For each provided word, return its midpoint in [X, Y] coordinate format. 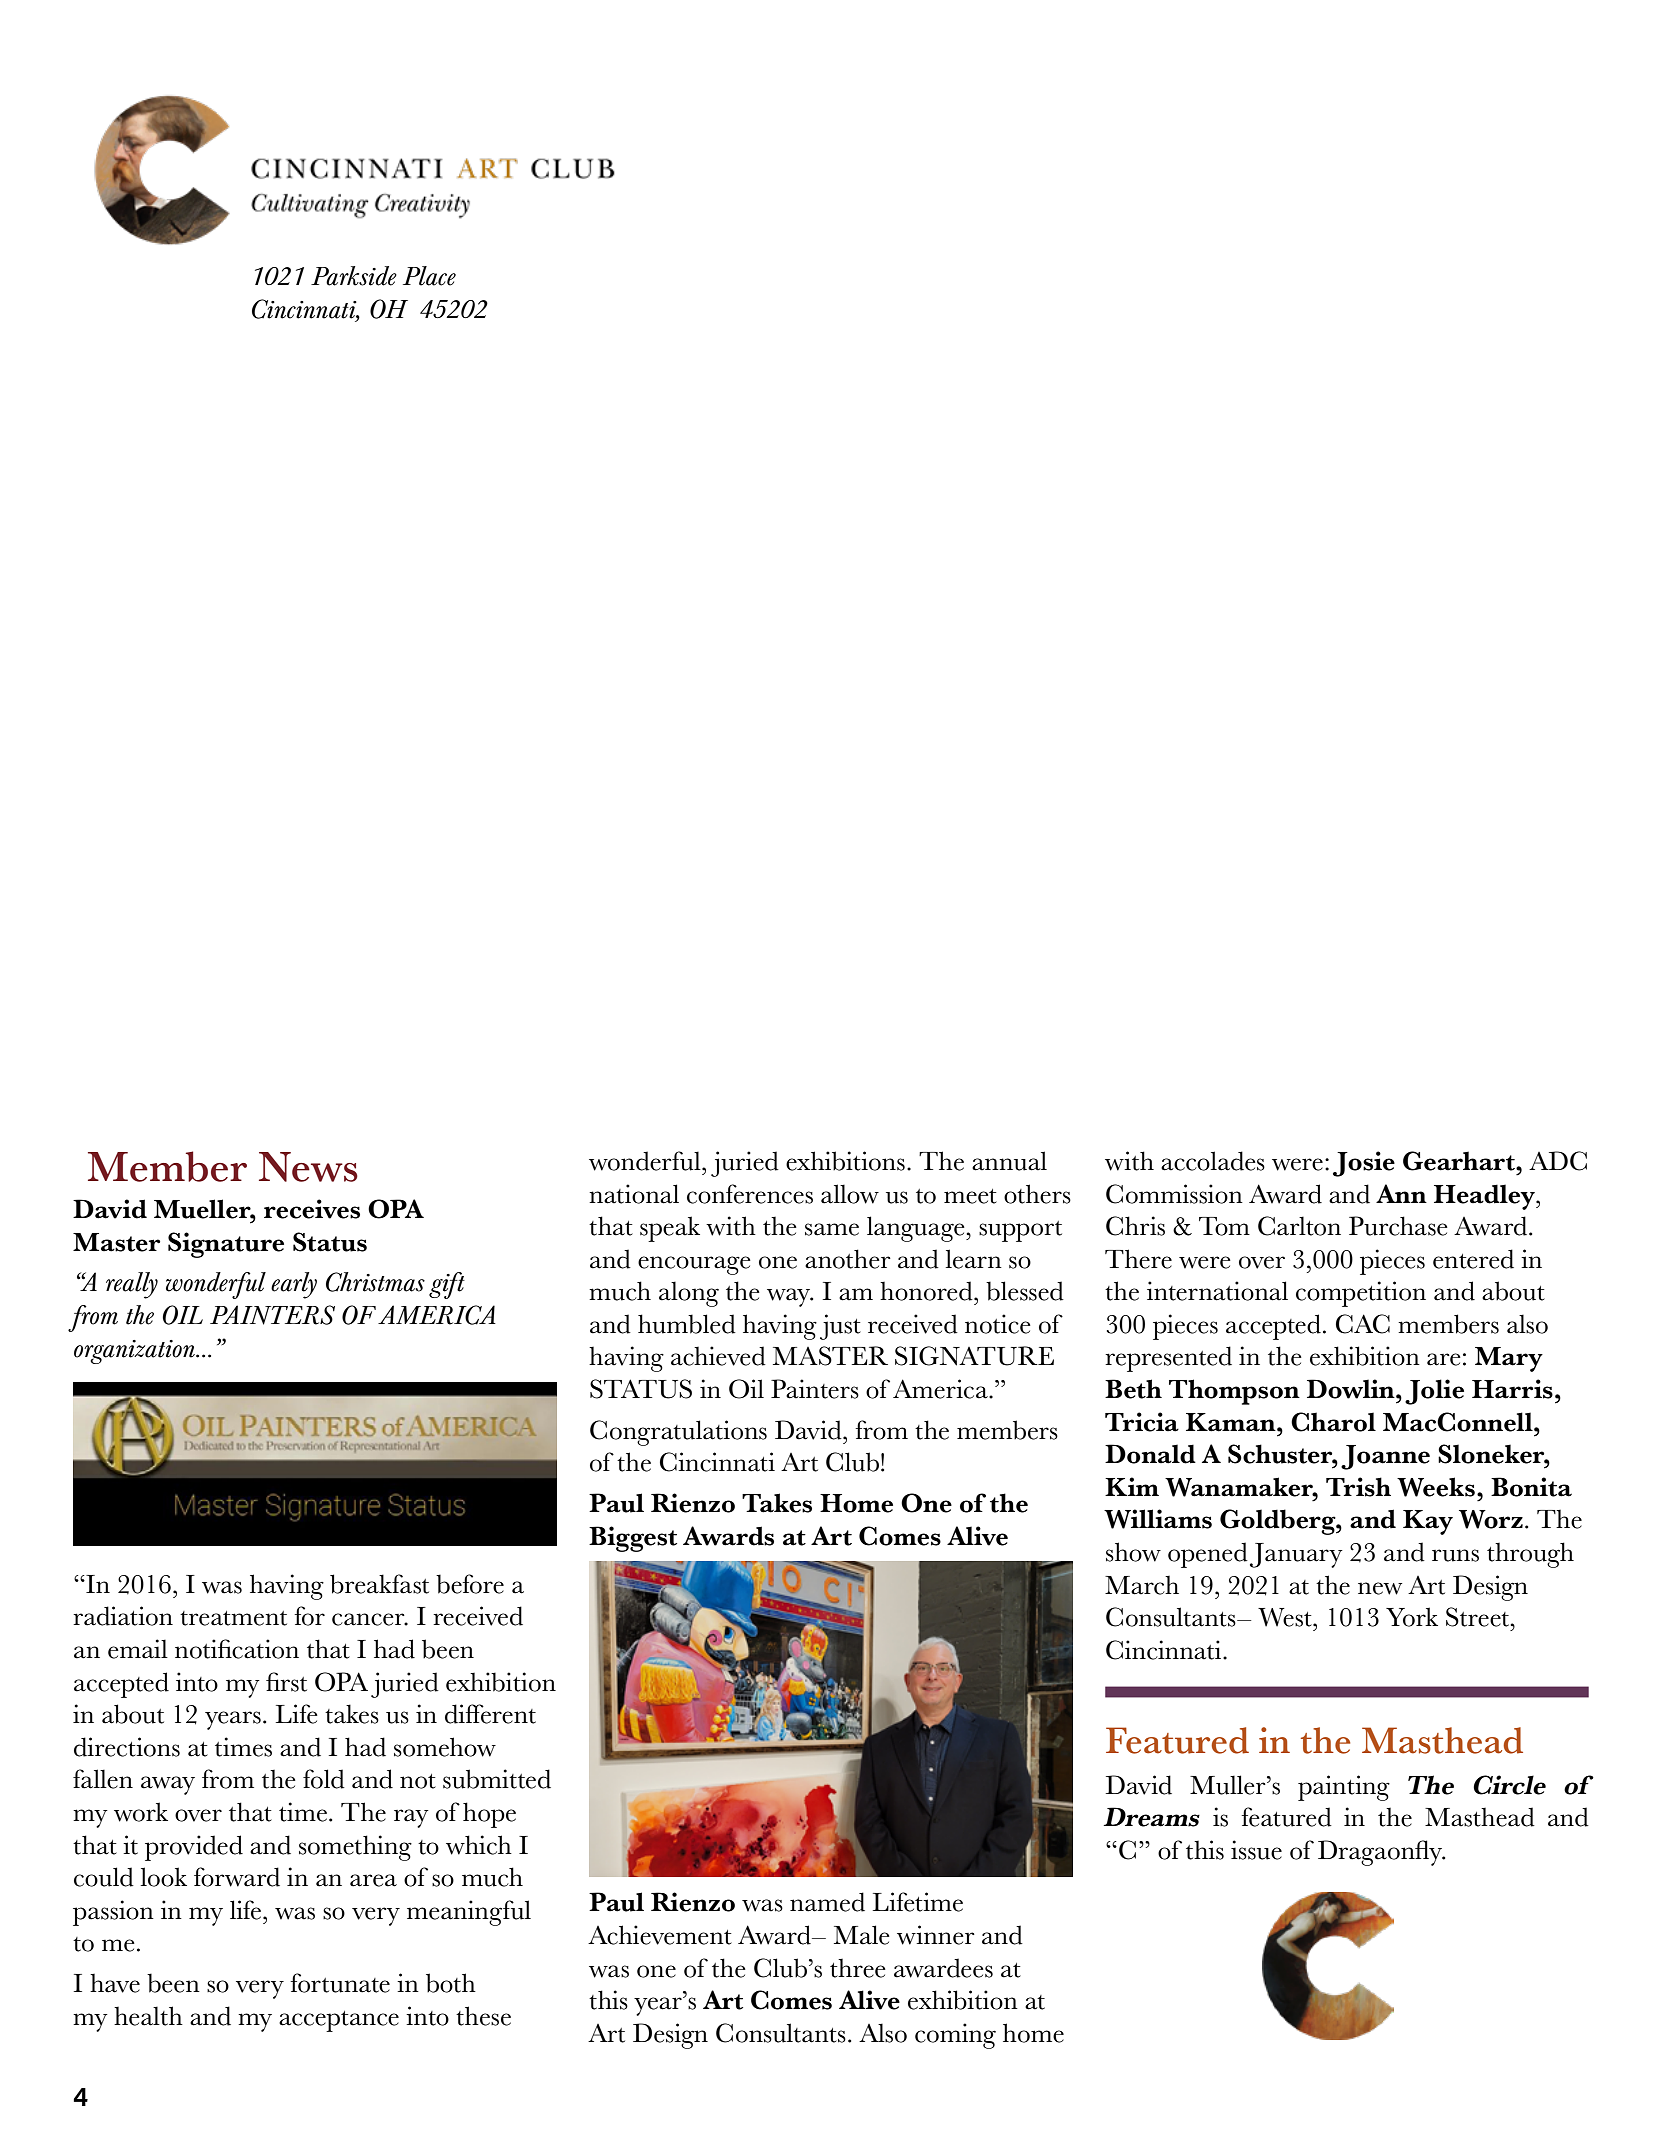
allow [850, 1194]
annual [1009, 1161]
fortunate [340, 1983]
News [308, 1167]
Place [429, 276]
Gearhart [1460, 1161]
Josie [1364, 1164]
